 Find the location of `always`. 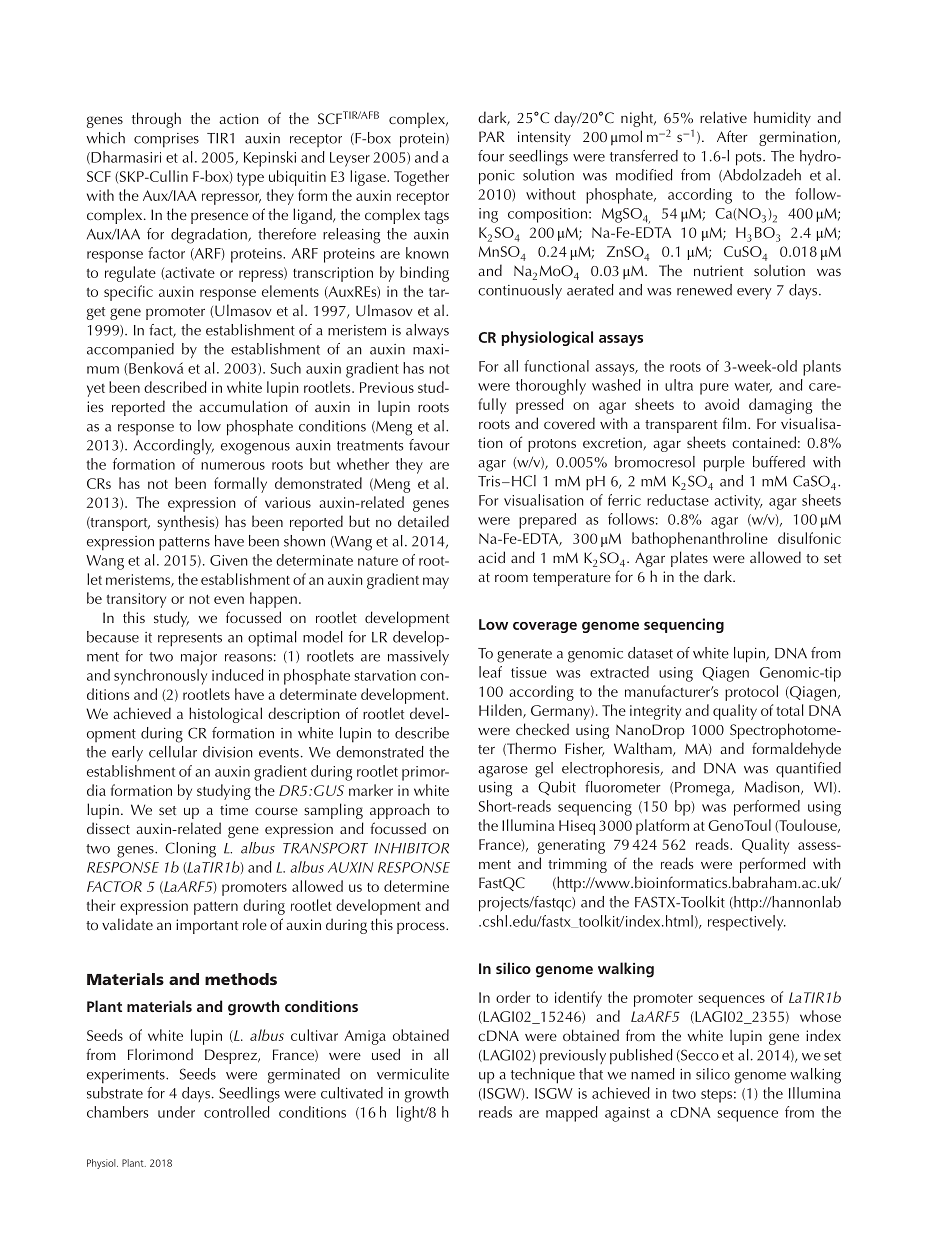

always is located at coordinates (427, 331).
